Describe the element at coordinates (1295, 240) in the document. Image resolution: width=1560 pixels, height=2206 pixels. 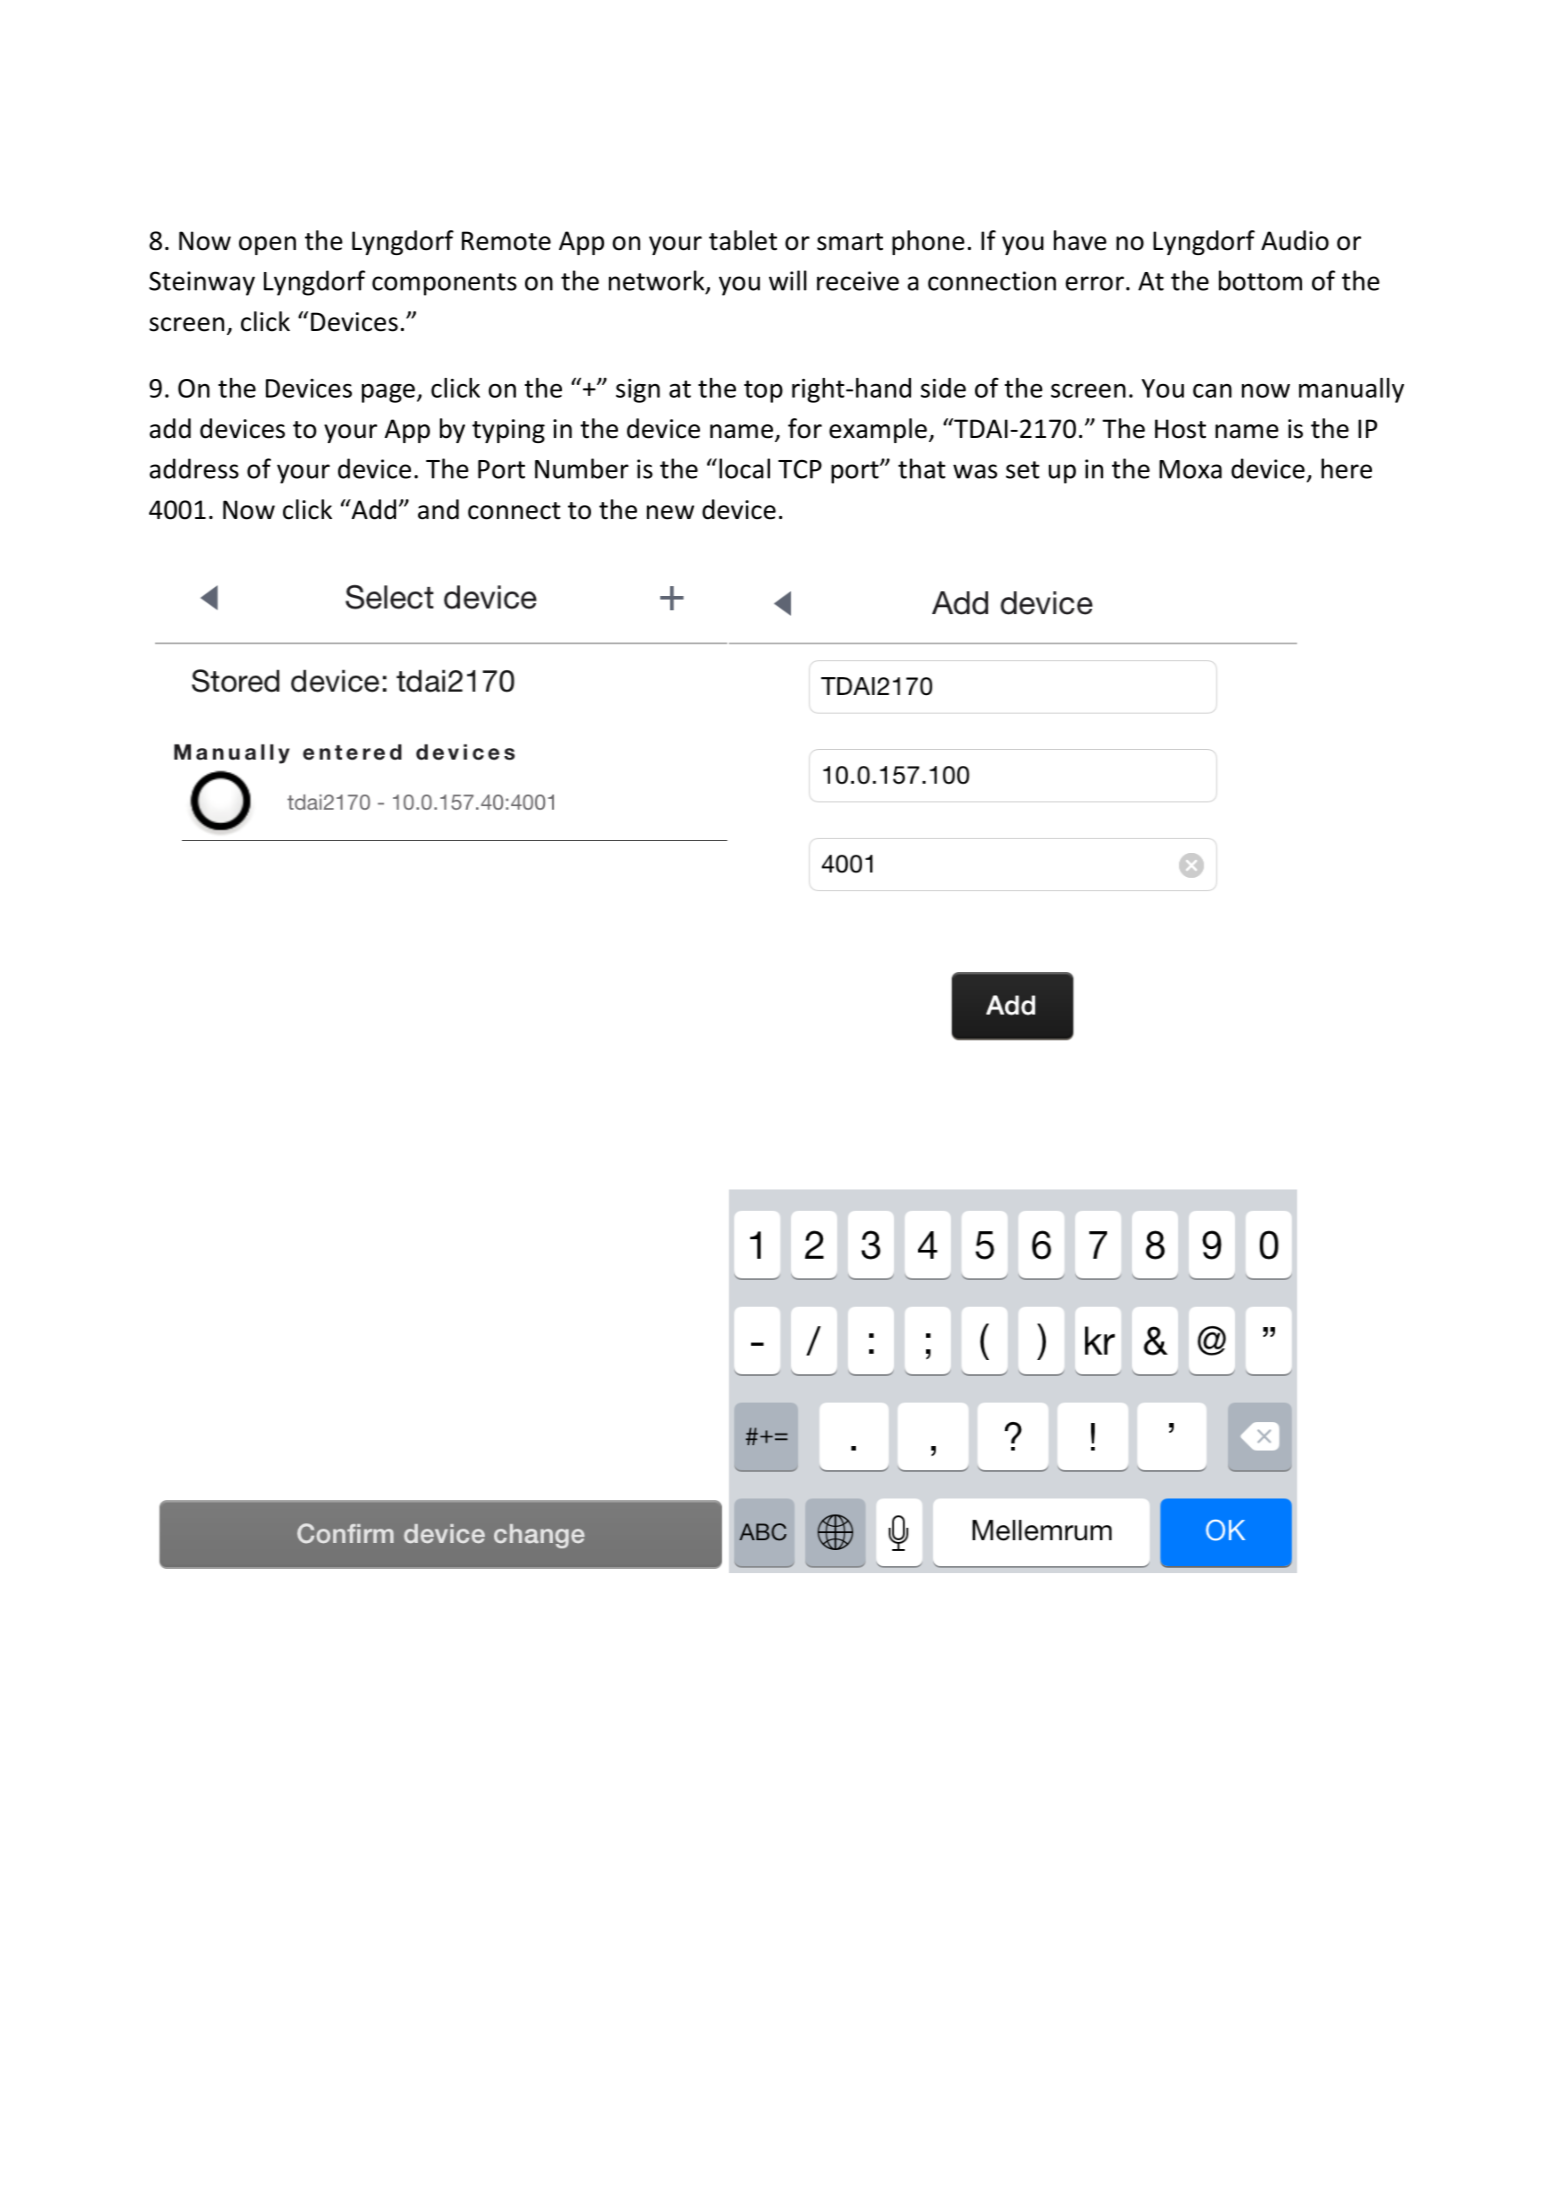
I see `Audio` at that location.
